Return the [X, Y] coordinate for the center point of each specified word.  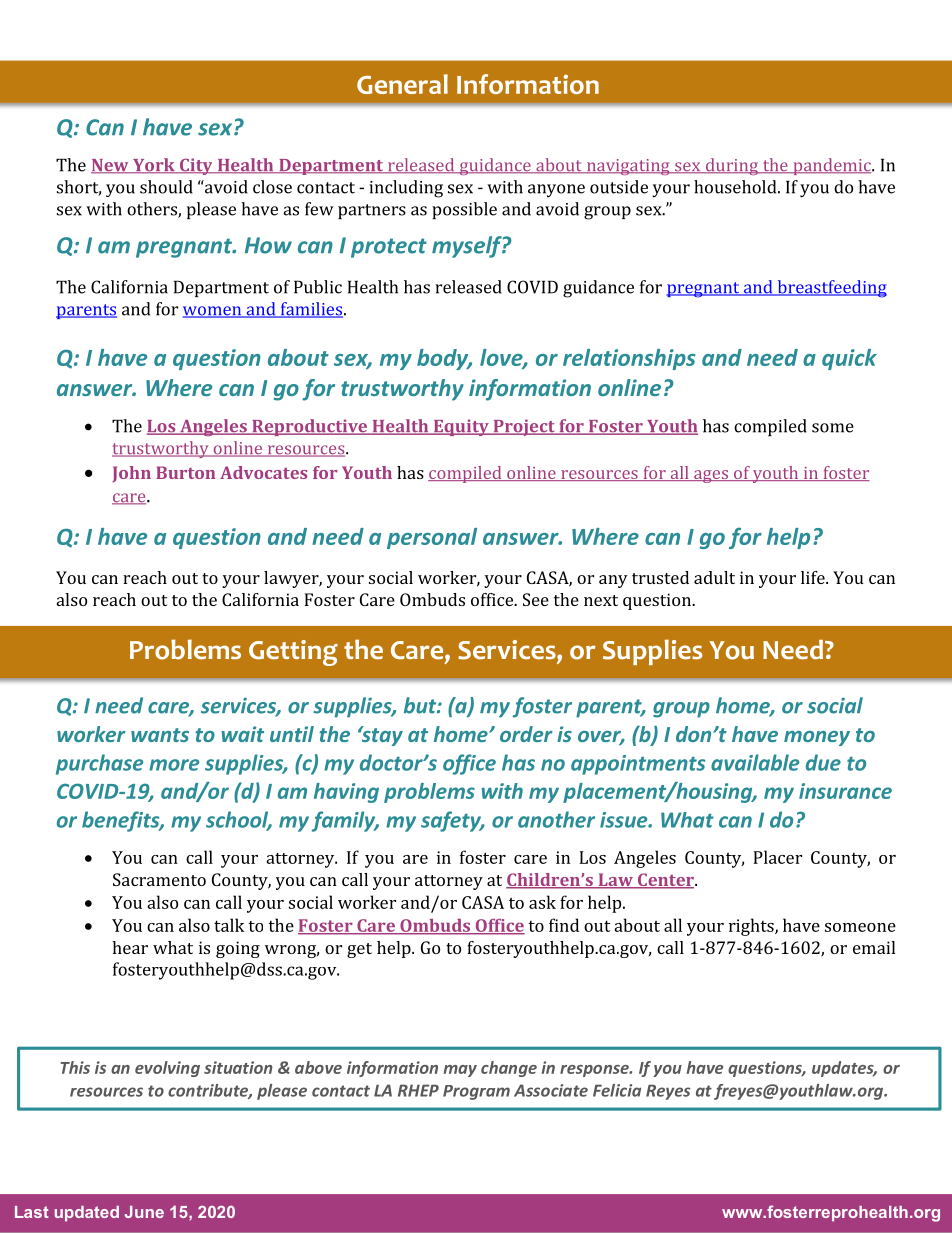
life [814, 577]
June [144, 1212]
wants [160, 735]
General [402, 84]
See [536, 599]
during [731, 166]
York [154, 166]
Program [476, 1092]
